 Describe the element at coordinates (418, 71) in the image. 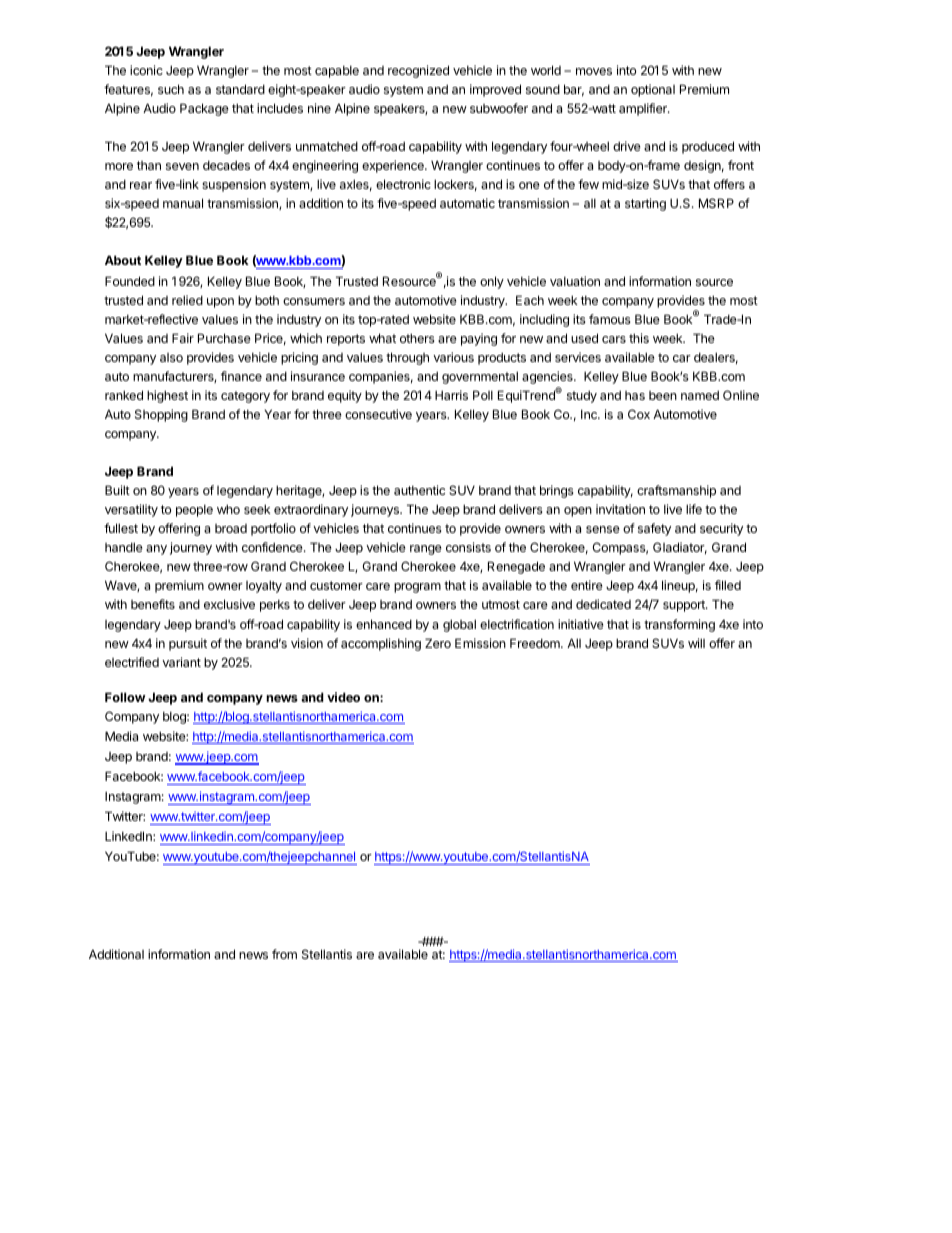

I see `recognized` at that location.
